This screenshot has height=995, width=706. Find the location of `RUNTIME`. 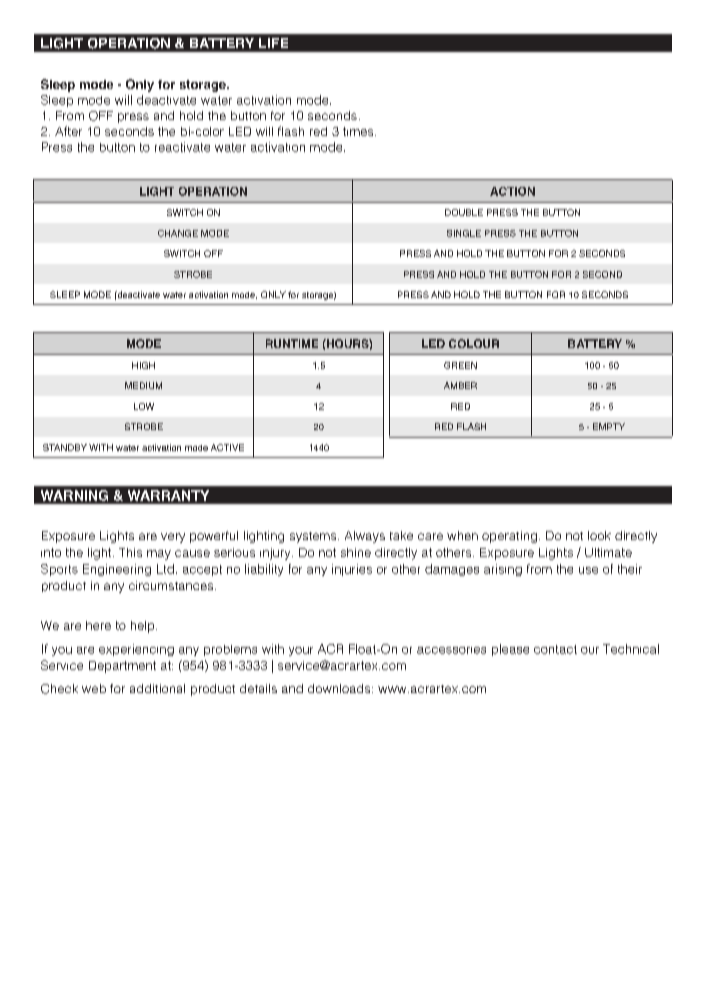

RUNTIME is located at coordinates (292, 343).
